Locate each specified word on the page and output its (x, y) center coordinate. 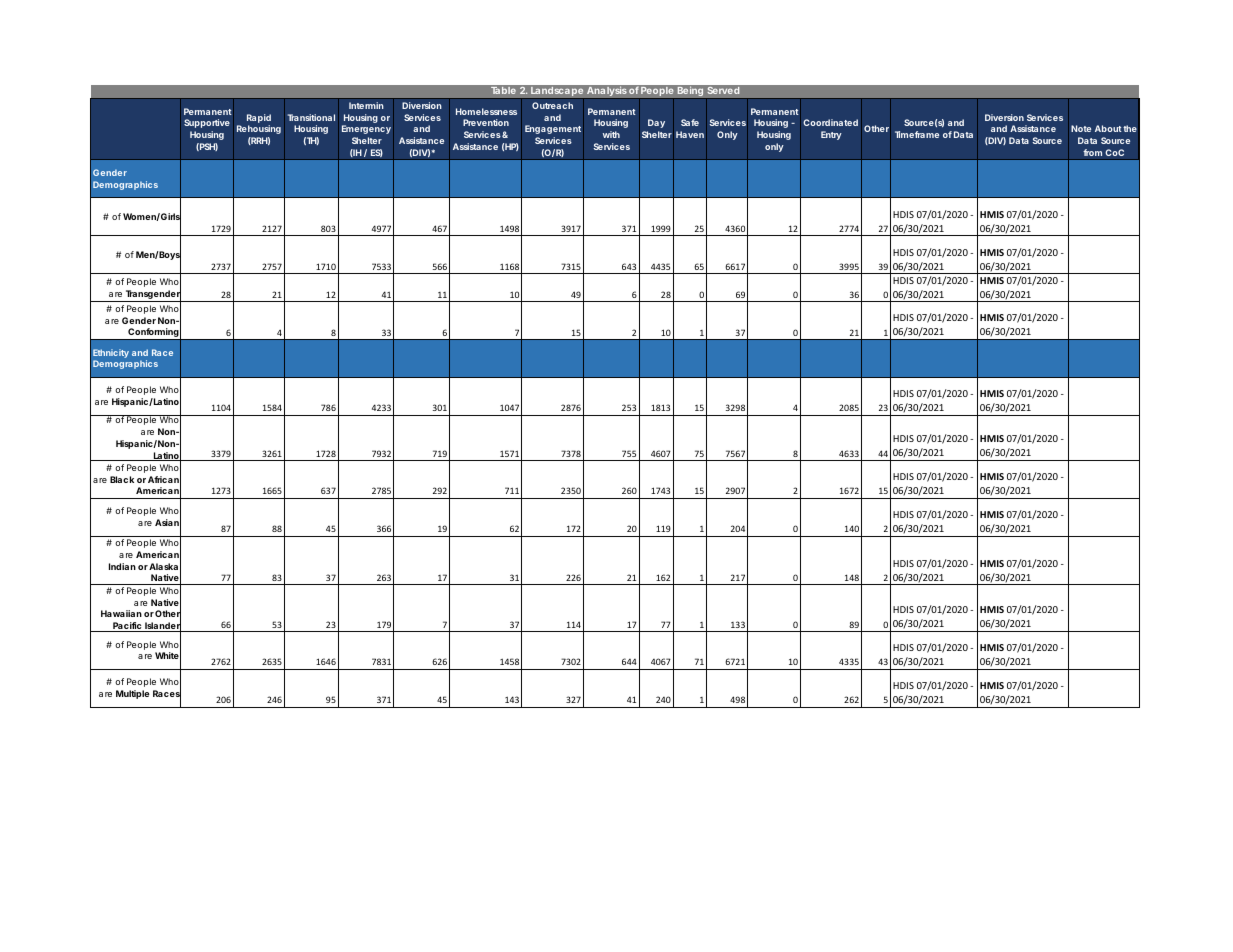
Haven (690, 134)
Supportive (207, 123)
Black (122, 479)
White (167, 655)
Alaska (163, 566)
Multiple (133, 694)
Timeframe (917, 134)
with (611, 134)
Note (1081, 128)
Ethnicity (111, 355)
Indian (122, 566)
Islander (162, 626)
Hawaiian (121, 613)
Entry (831, 135)
